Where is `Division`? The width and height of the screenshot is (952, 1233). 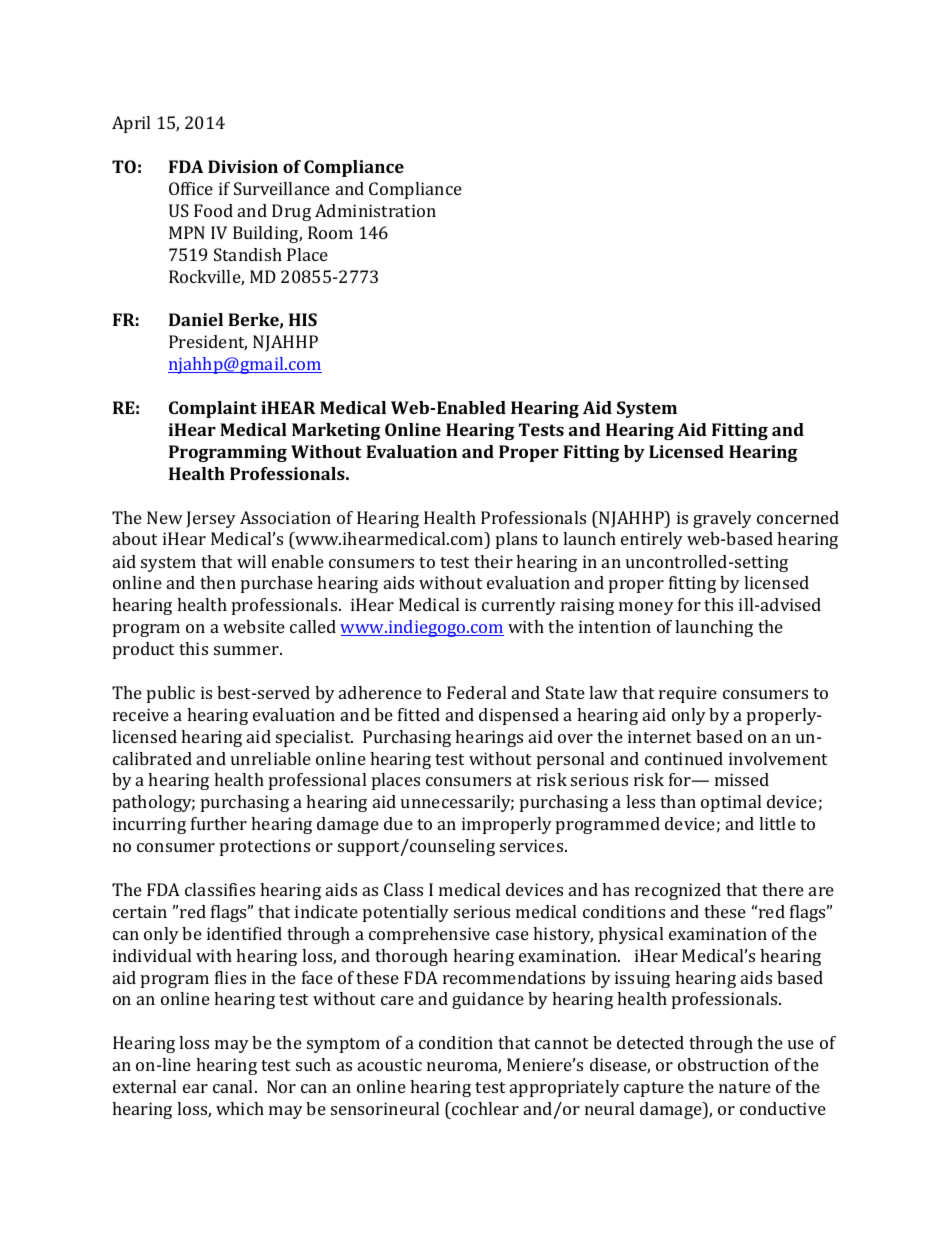
Division is located at coordinates (243, 166).
